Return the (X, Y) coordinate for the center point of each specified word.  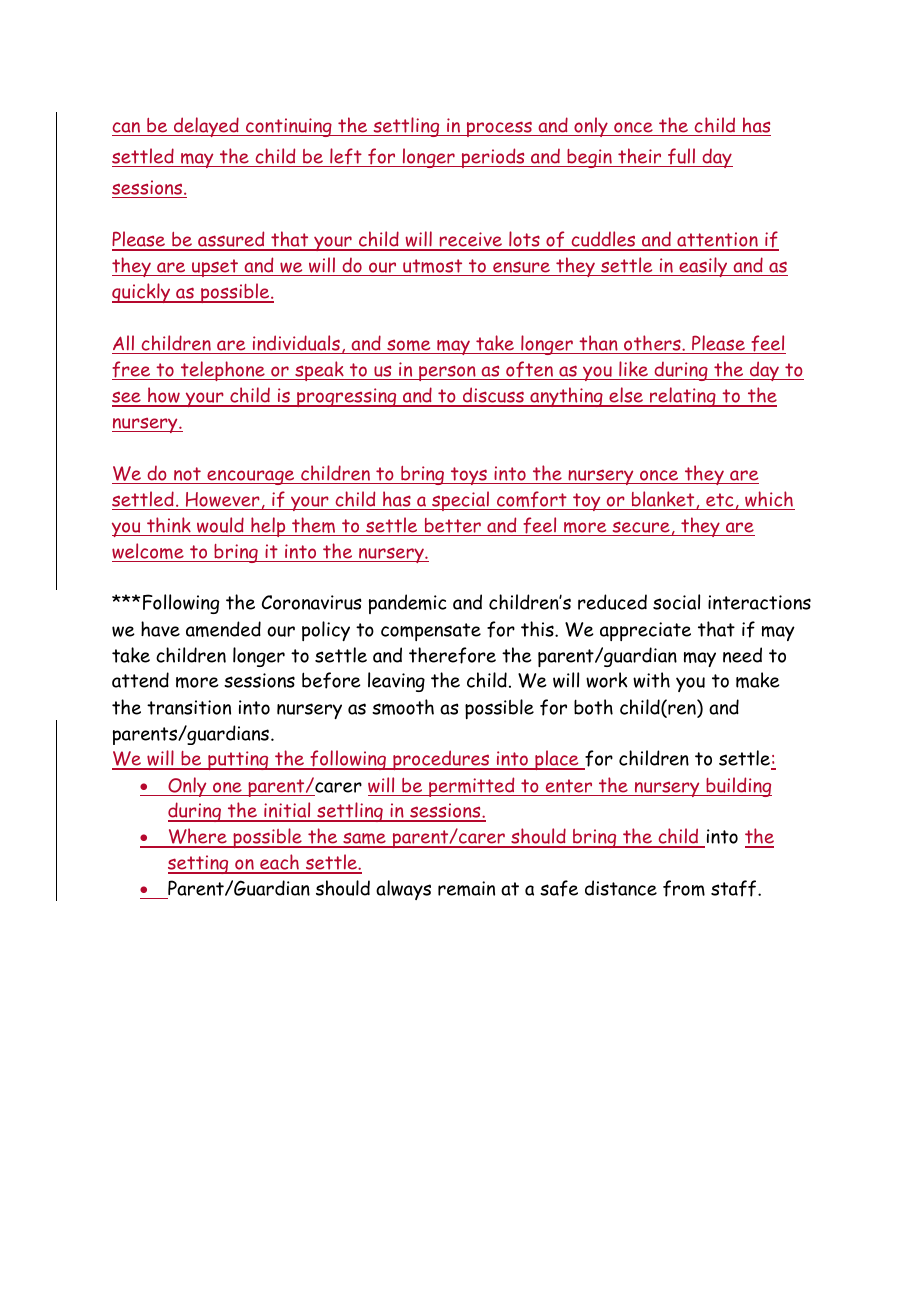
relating (683, 397)
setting (199, 864)
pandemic (407, 604)
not (187, 474)
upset (215, 268)
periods (493, 158)
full (682, 157)
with (651, 680)
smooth (403, 707)
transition (189, 707)
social (676, 602)
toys (469, 476)
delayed (206, 127)
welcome (149, 552)
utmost (433, 267)
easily (703, 267)
